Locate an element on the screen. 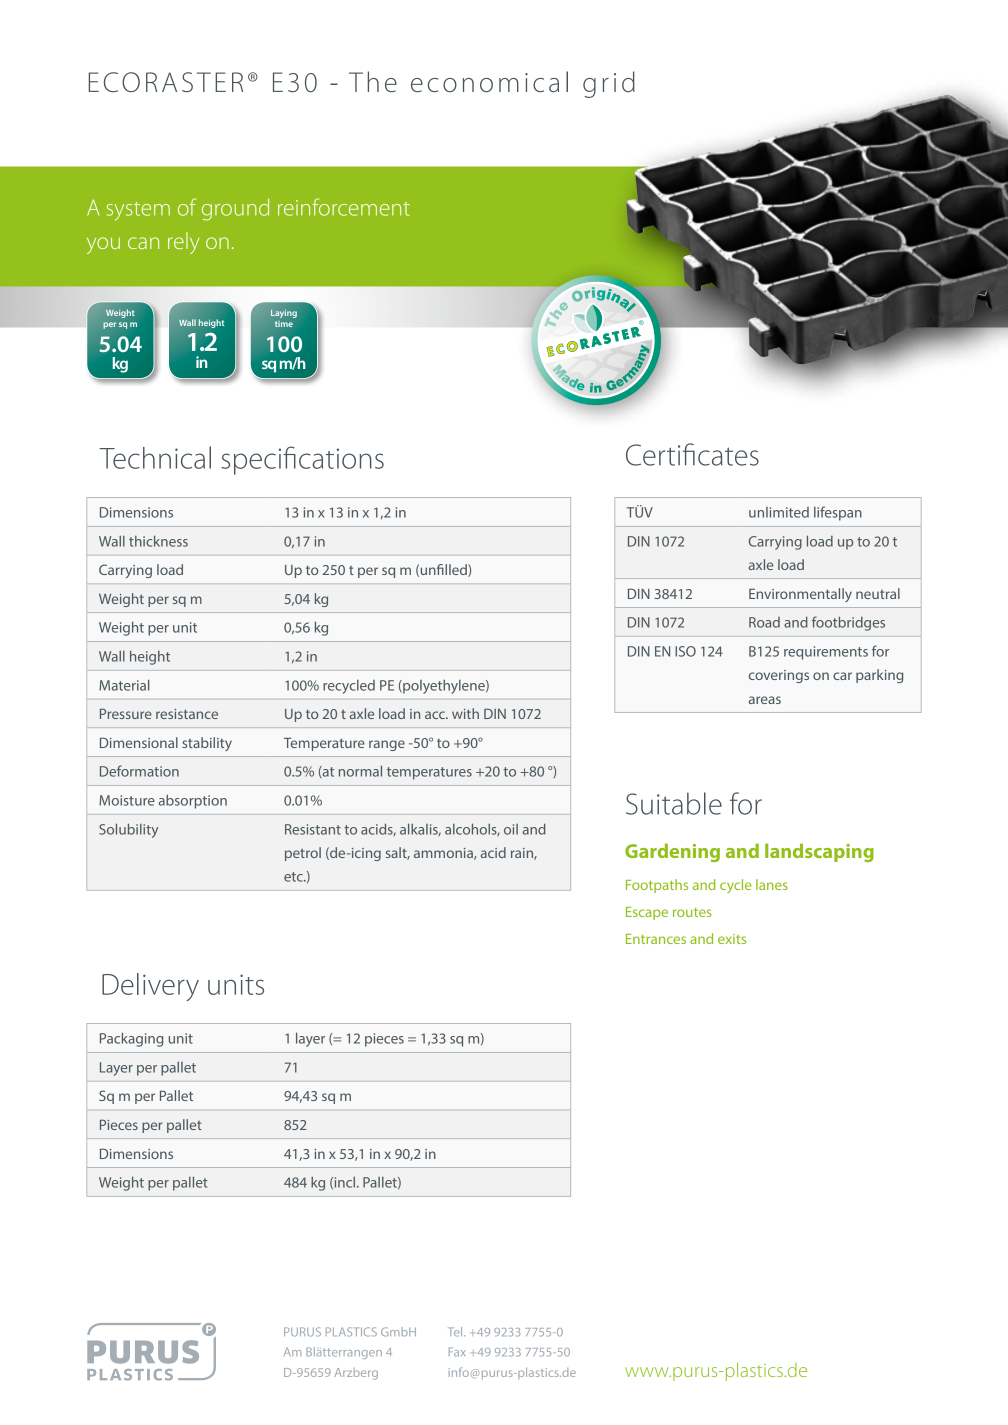 This screenshot has width=1008, height=1425. exits is located at coordinates (732, 939).
